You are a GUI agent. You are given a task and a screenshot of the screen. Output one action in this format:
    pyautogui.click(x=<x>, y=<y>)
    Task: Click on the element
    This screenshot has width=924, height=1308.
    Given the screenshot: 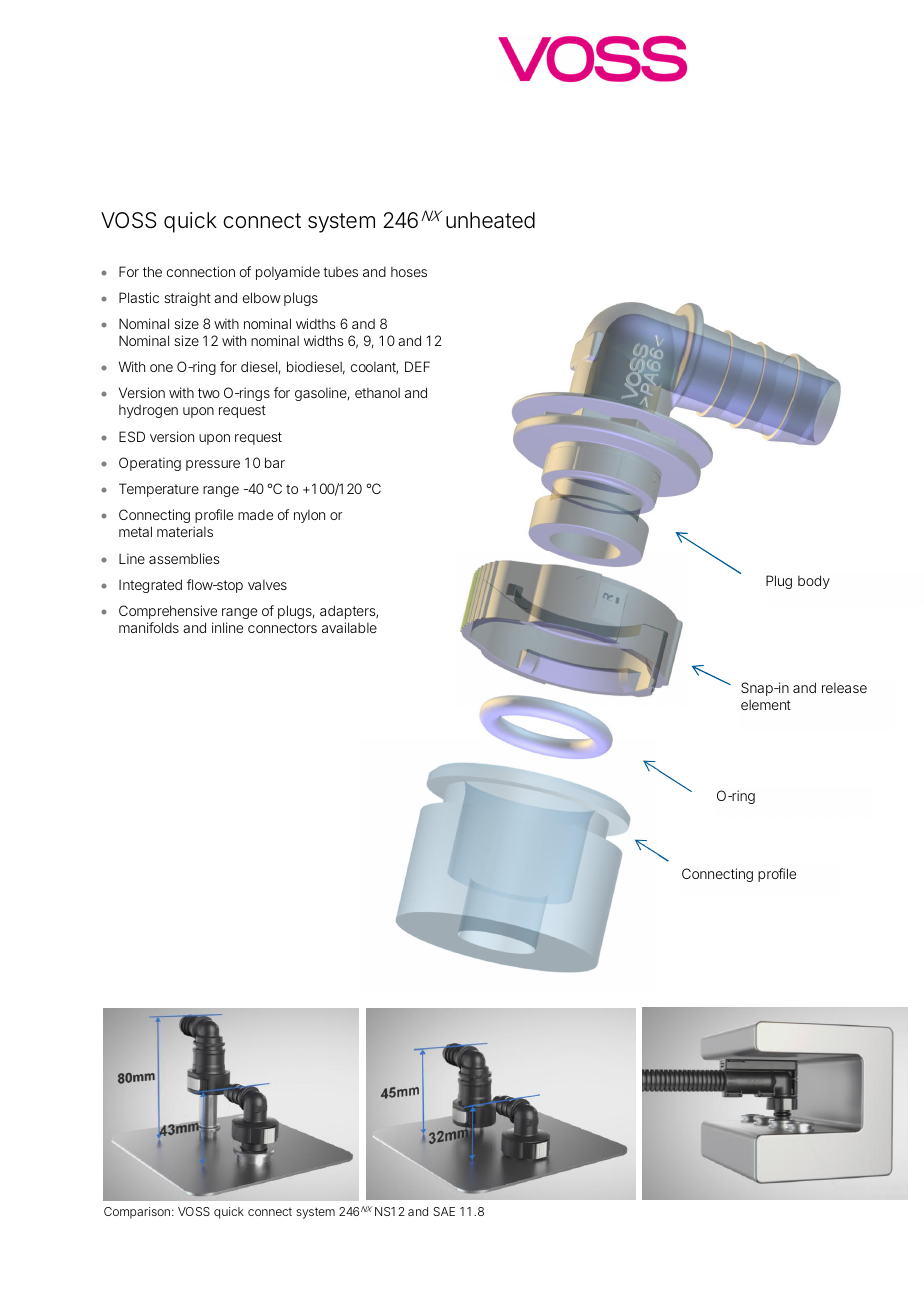 What is the action you would take?
    pyautogui.click(x=766, y=705)
